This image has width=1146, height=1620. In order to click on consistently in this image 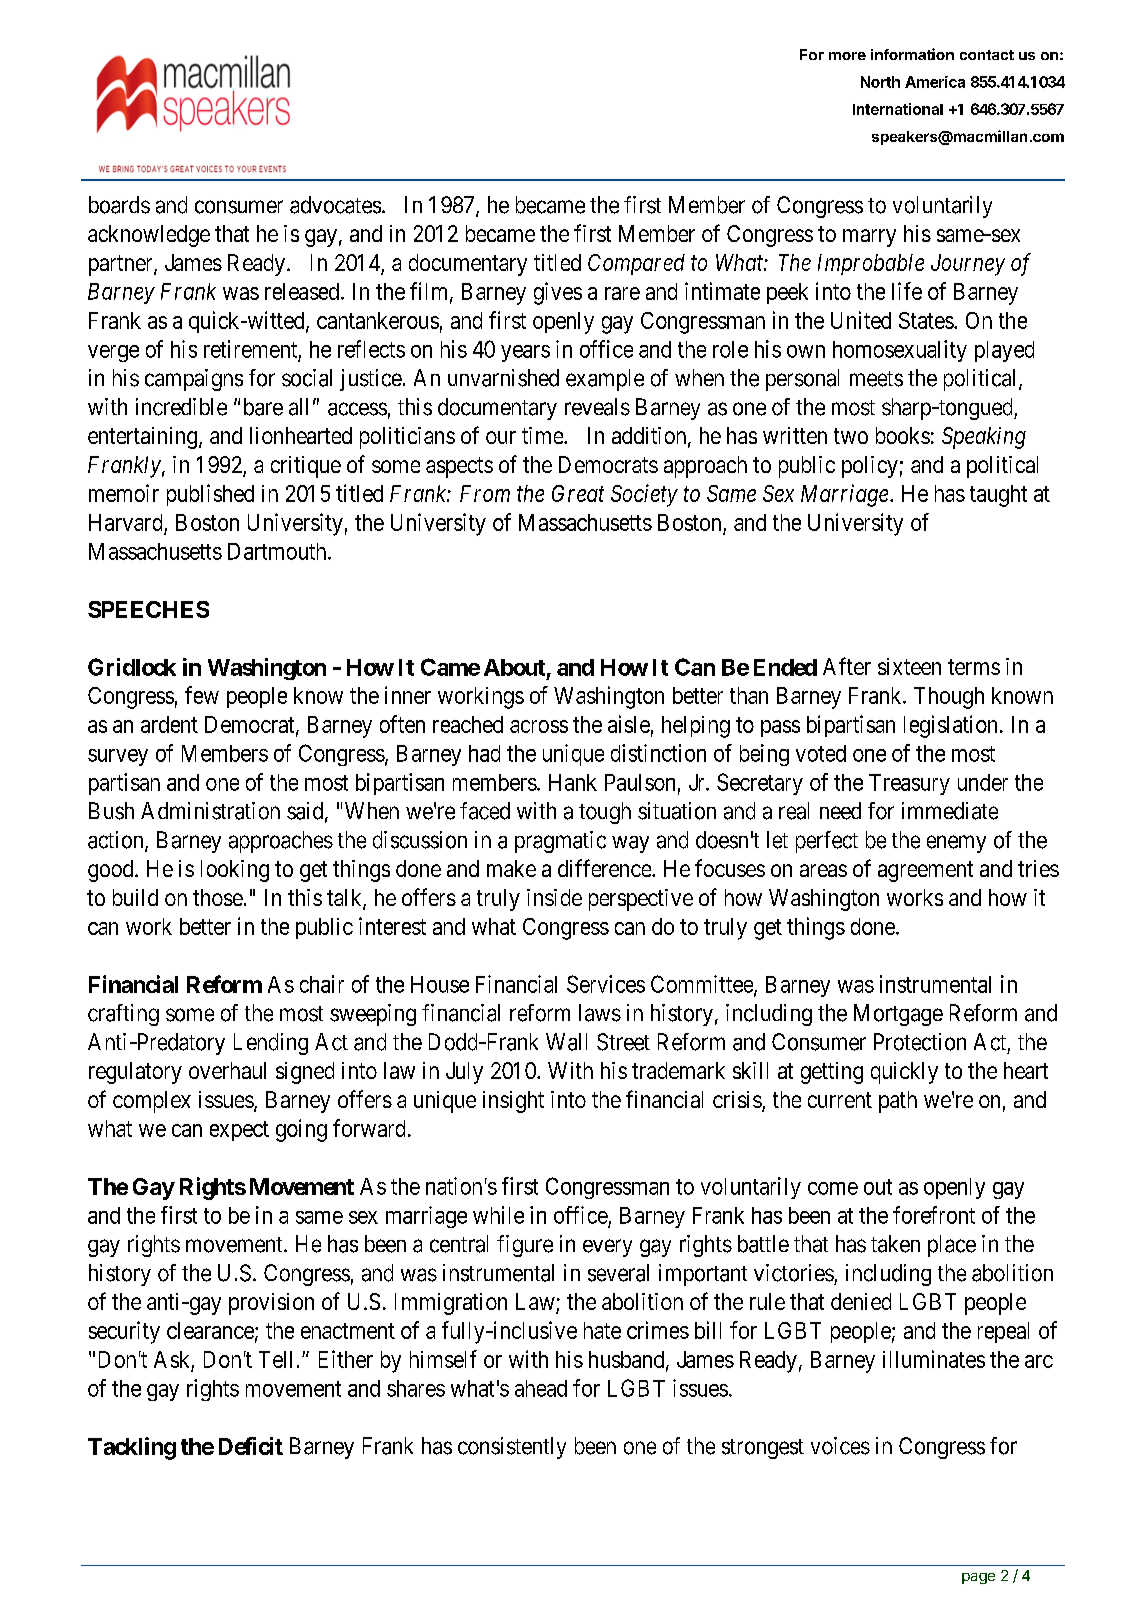, I will do `click(512, 1448)`.
